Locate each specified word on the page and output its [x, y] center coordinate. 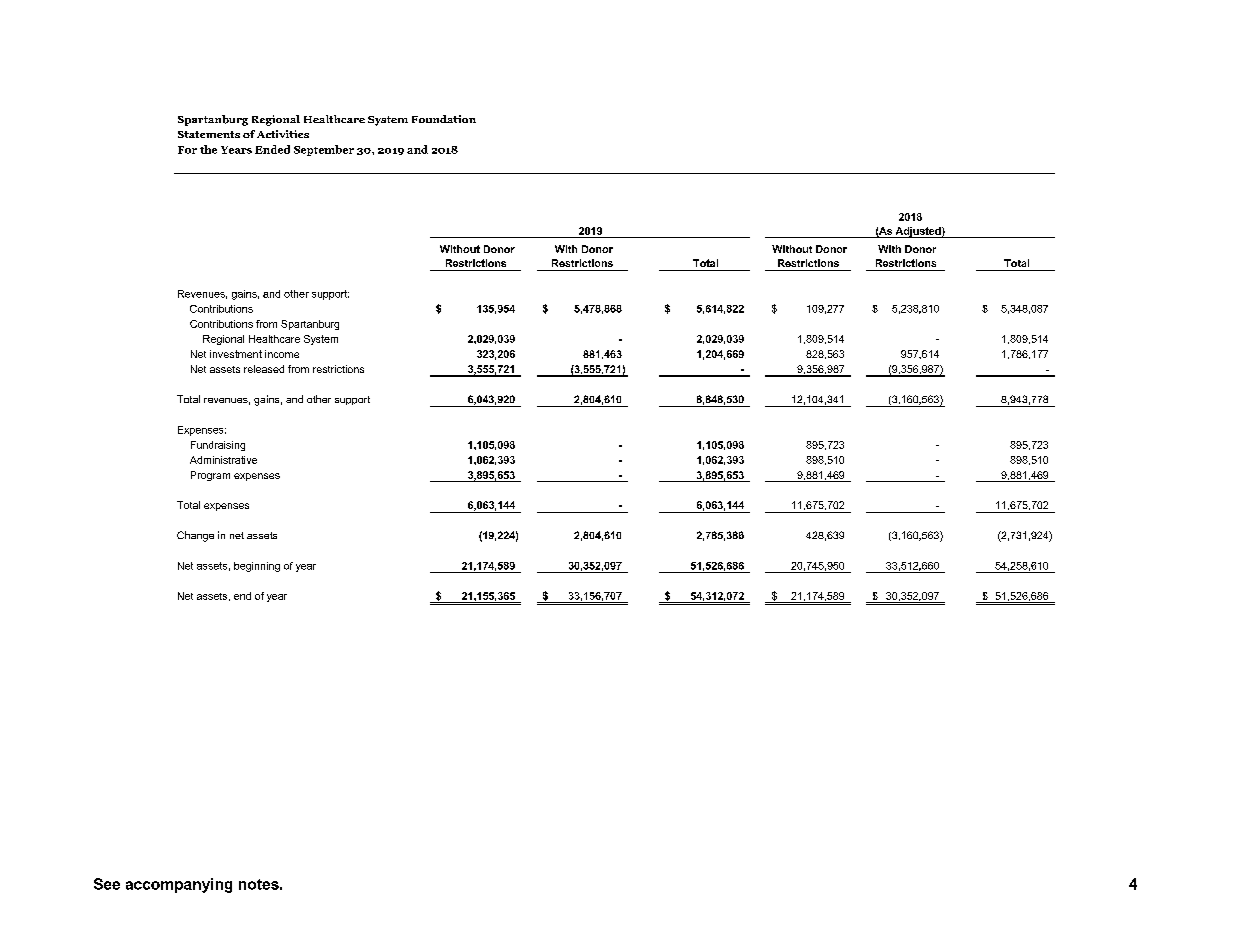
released [264, 369]
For [187, 150]
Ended [272, 149]
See [107, 884]
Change [195, 536]
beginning [257, 567]
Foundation [444, 119]
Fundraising [218, 446]
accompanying [179, 885]
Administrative [223, 460]
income [282, 354]
